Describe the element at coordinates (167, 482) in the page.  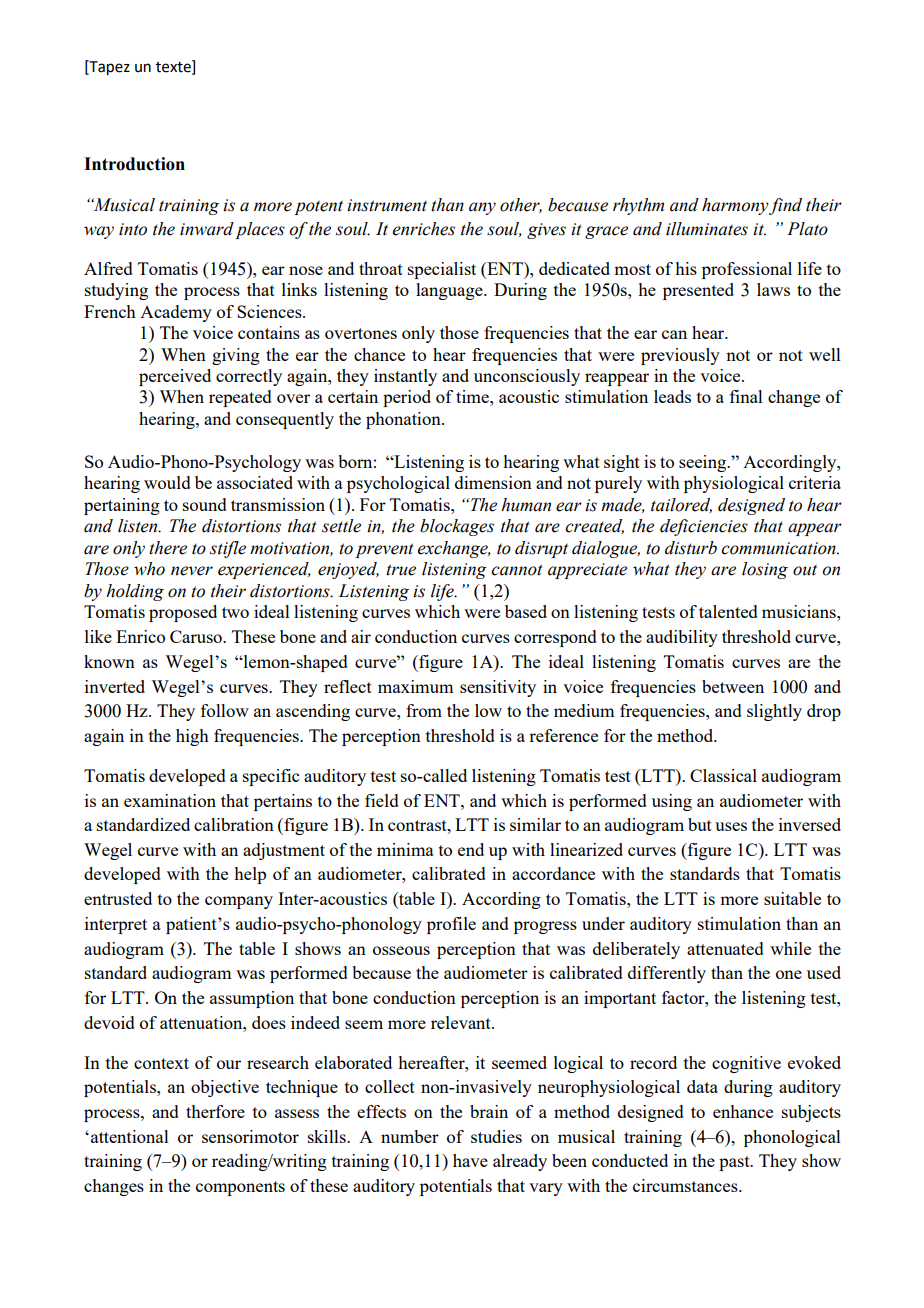
I see `would` at that location.
